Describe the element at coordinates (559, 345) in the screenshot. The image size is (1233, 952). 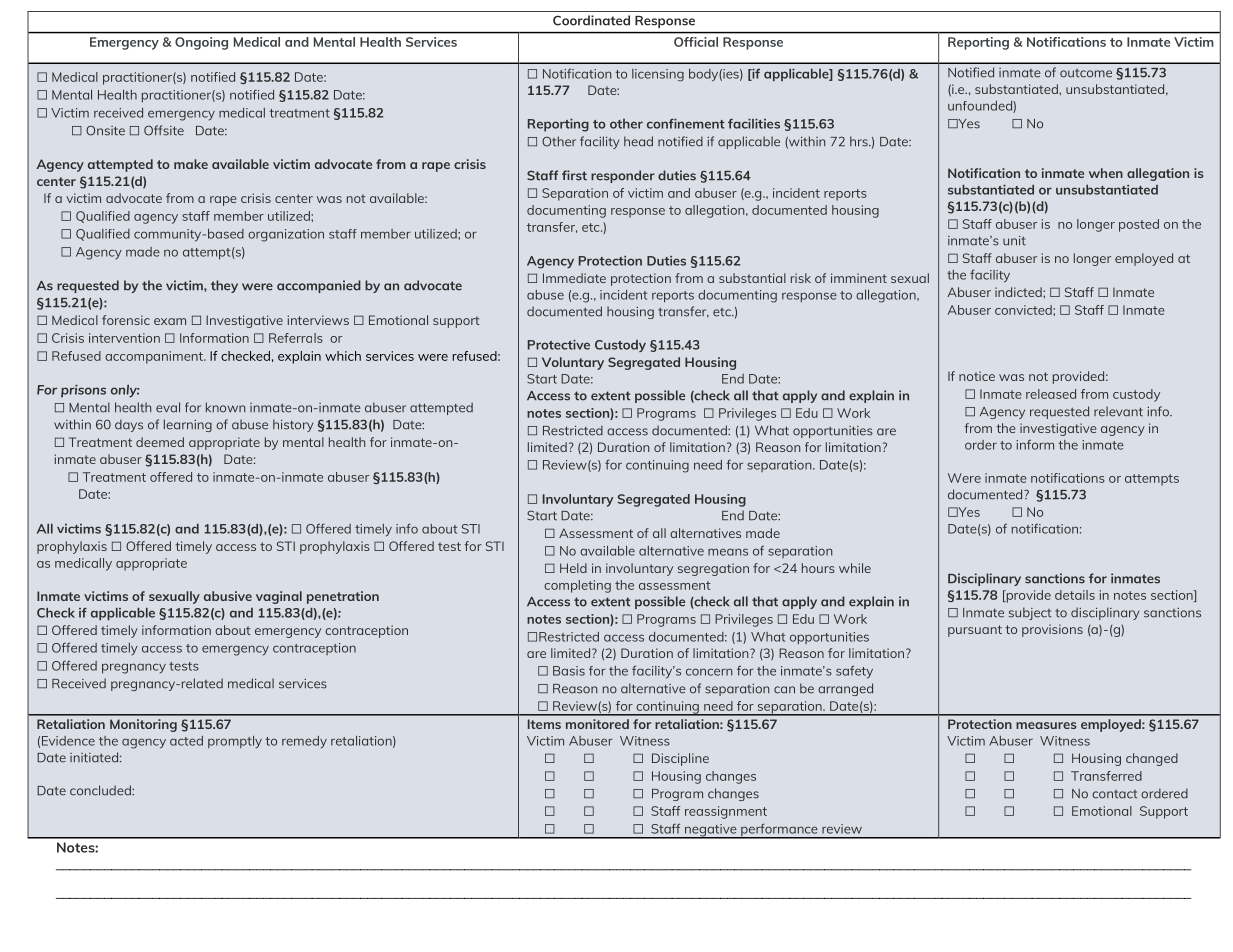
I see `Protective` at that location.
